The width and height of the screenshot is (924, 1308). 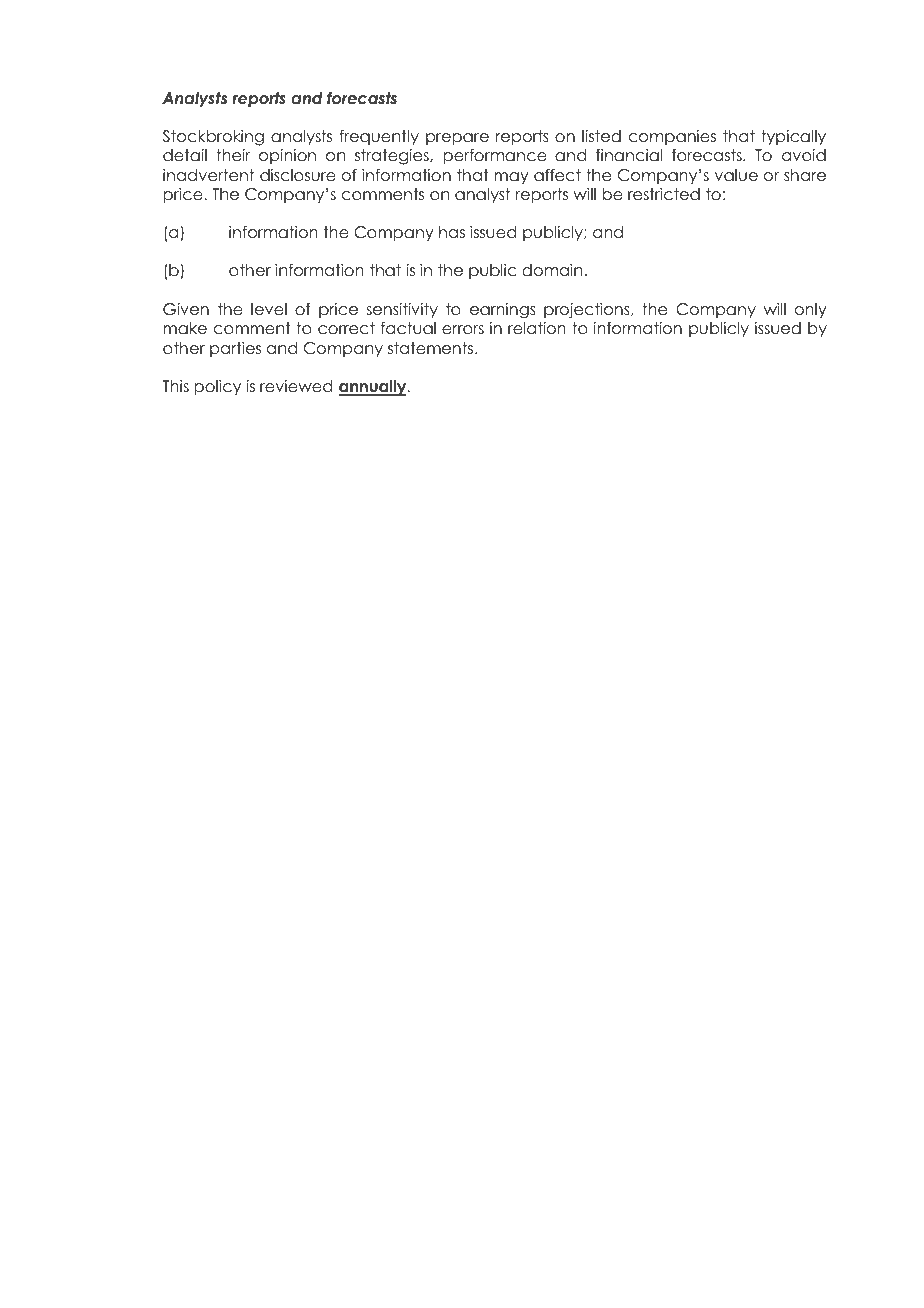 What do you see at coordinates (736, 175) in the screenshot?
I see `value` at bounding box center [736, 175].
